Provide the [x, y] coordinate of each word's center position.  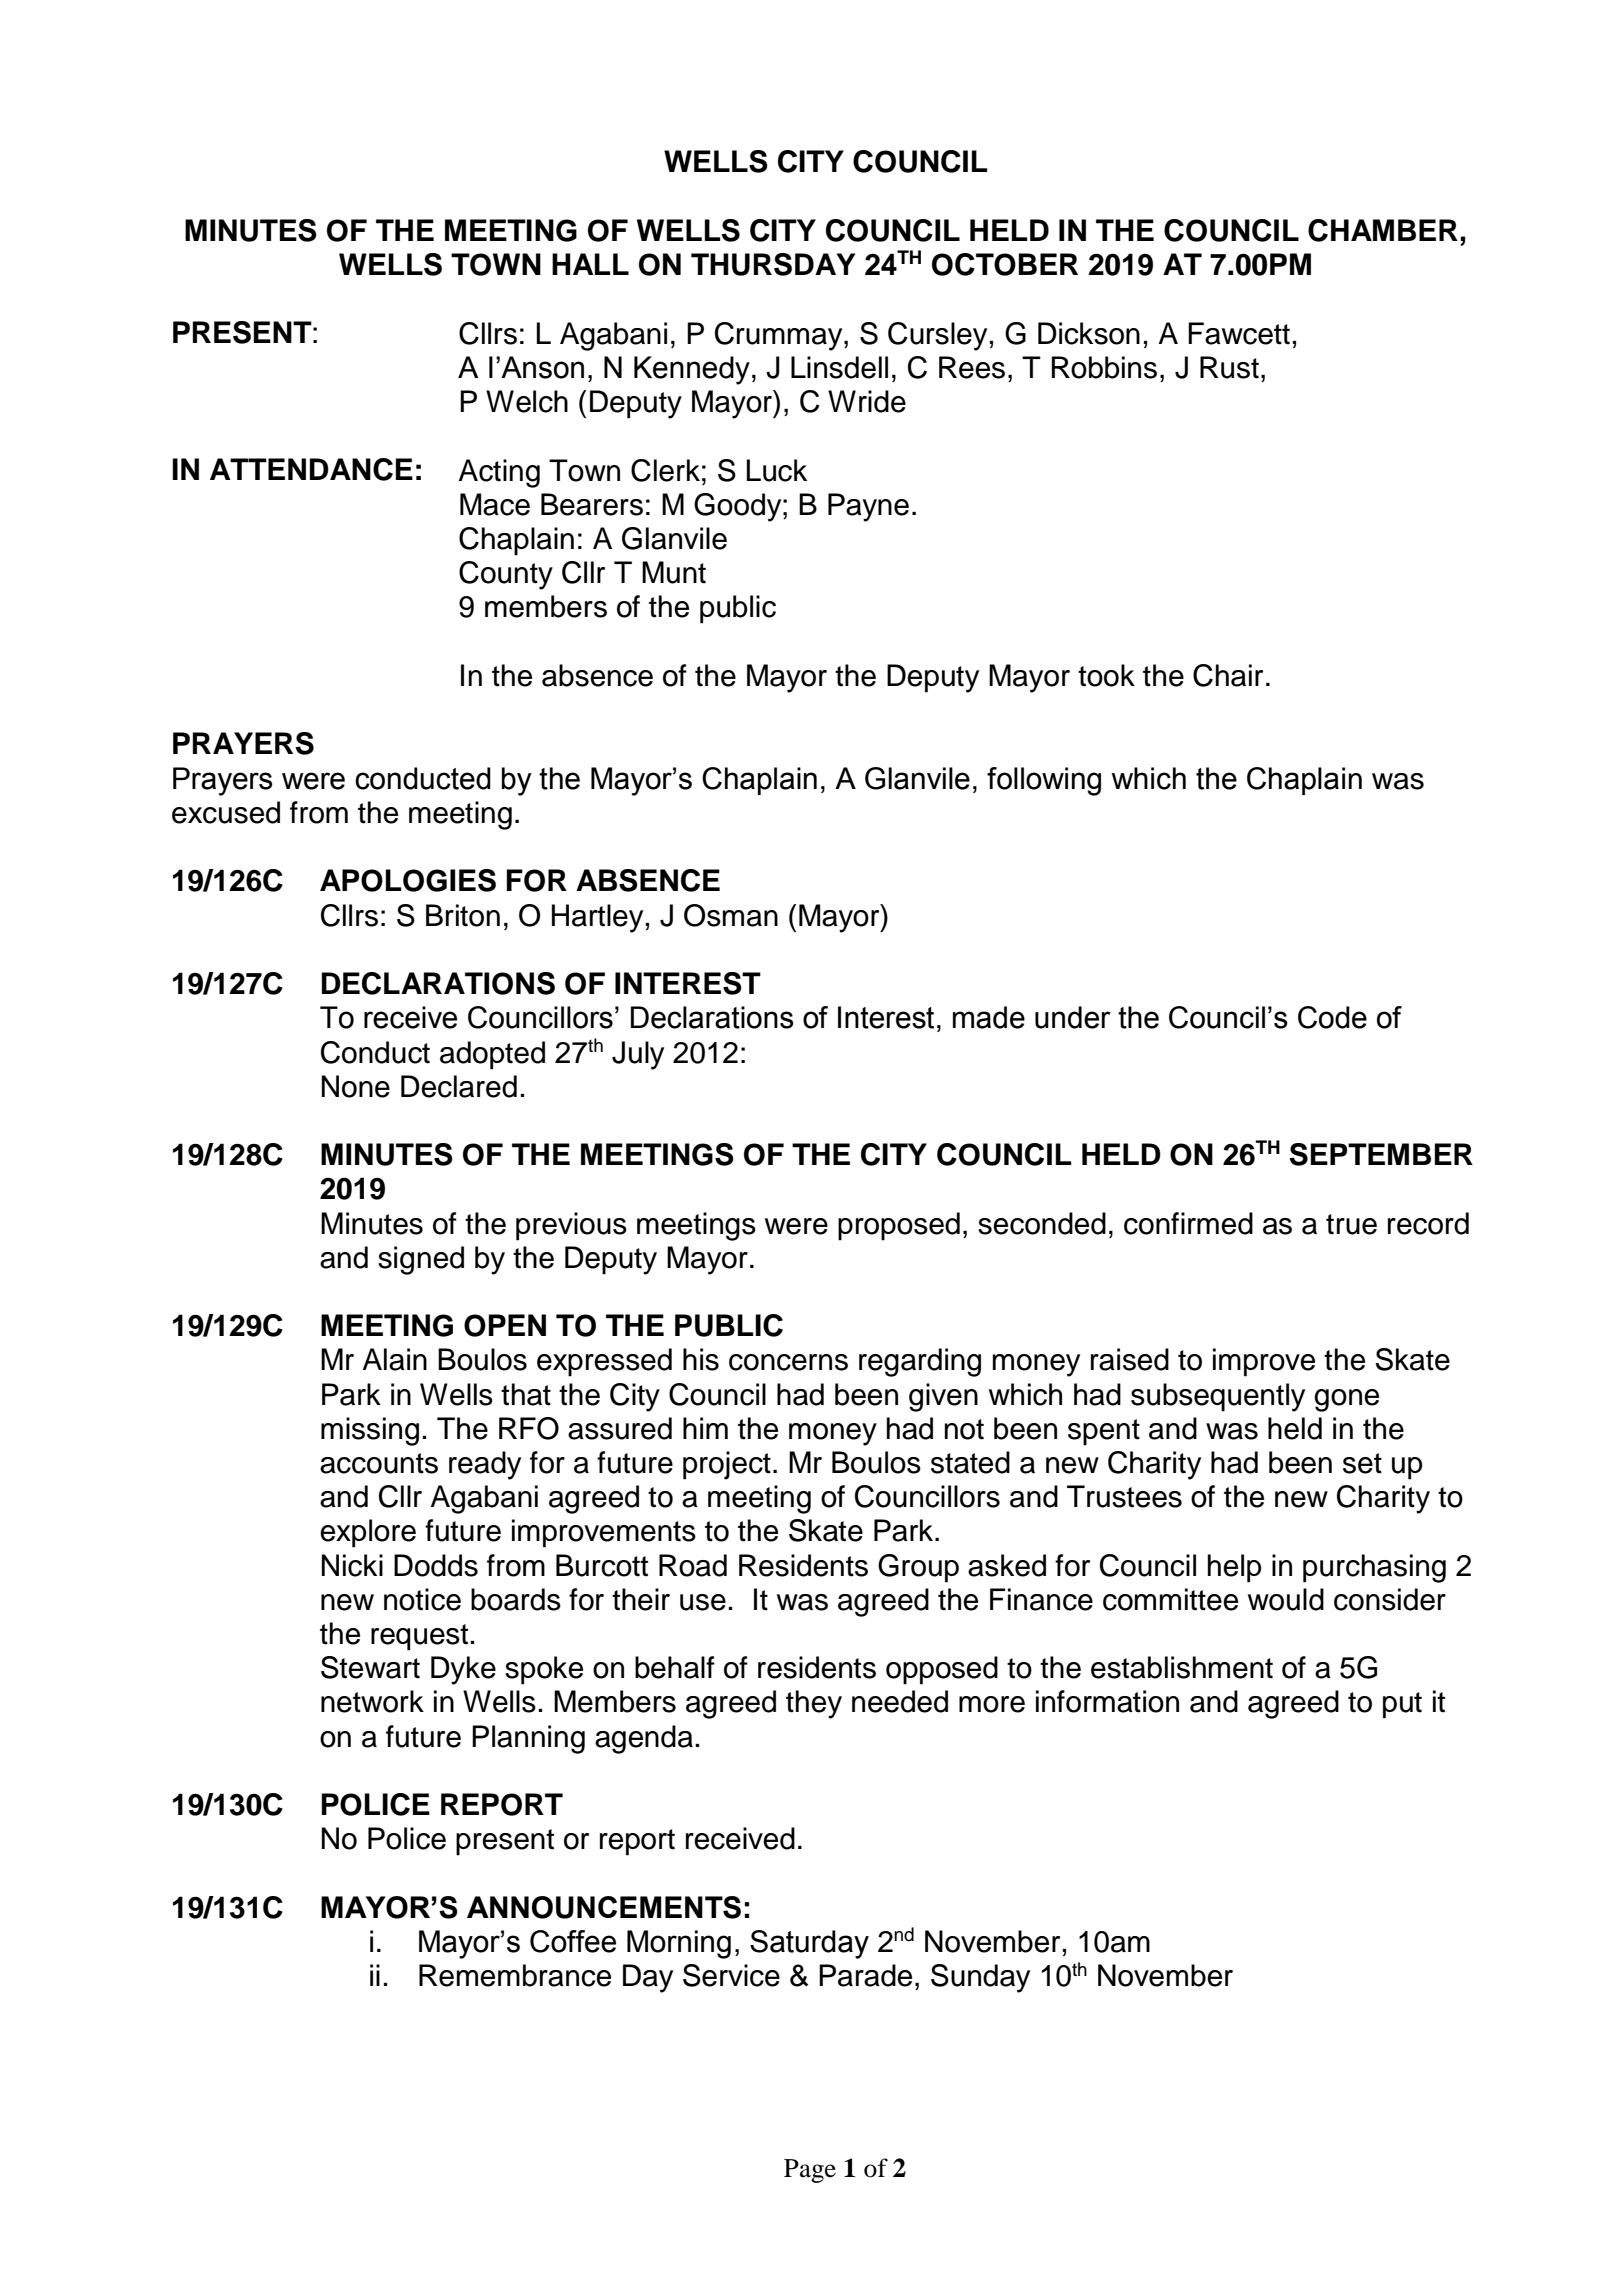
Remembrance [515, 1975]
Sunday [980, 1978]
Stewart [370, 1667]
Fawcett [1239, 333]
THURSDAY [773, 264]
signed [421, 1260]
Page [810, 2171]
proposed [899, 1226]
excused [226, 812]
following [1044, 781]
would [1286, 1599]
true [1351, 1224]
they [814, 1704]
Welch [527, 401]
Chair [1228, 675]
